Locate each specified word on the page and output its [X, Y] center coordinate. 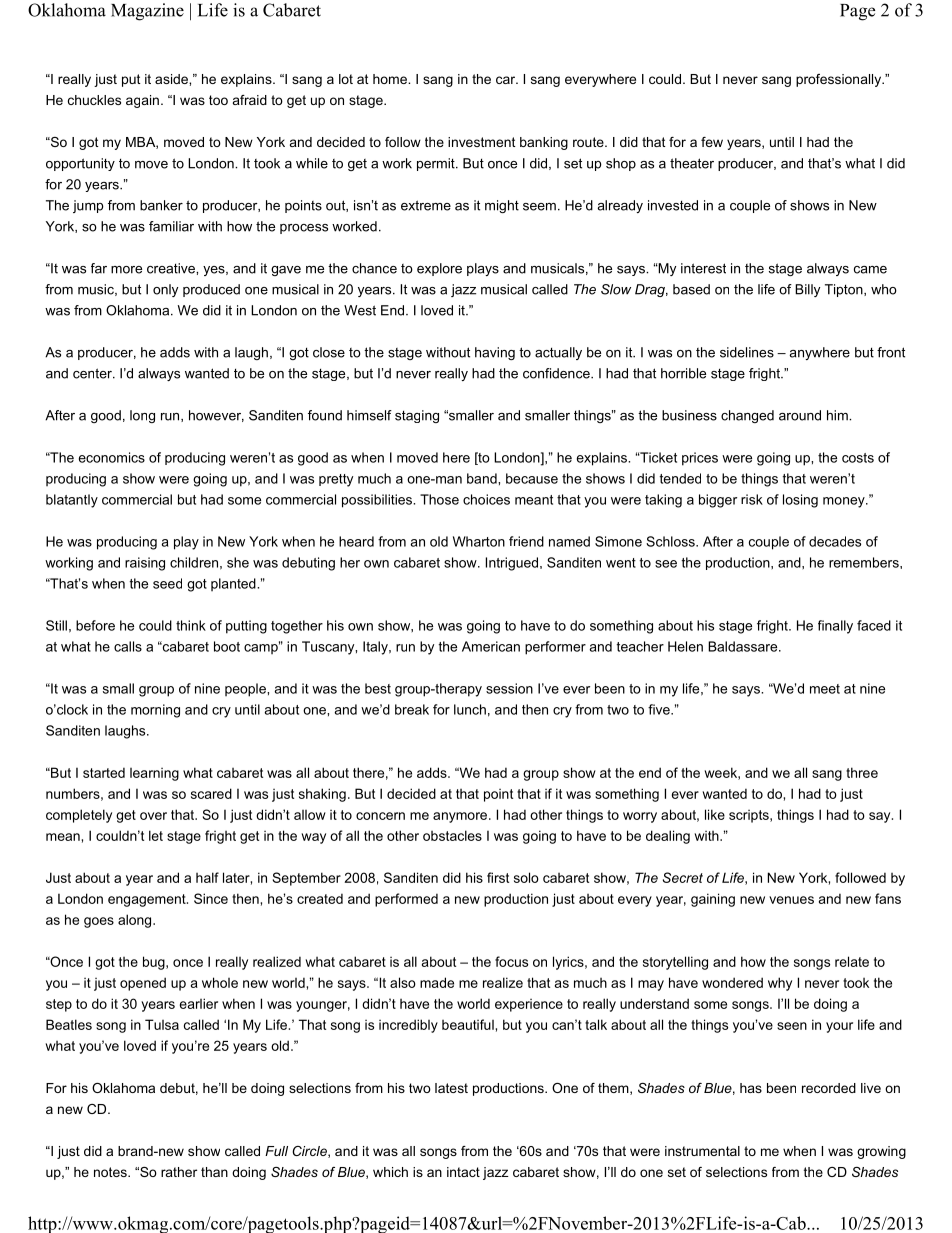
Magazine [147, 12]
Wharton [479, 541]
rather [179, 1172]
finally [835, 627]
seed [167, 583]
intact [463, 1172]
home [391, 79]
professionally [840, 80]
